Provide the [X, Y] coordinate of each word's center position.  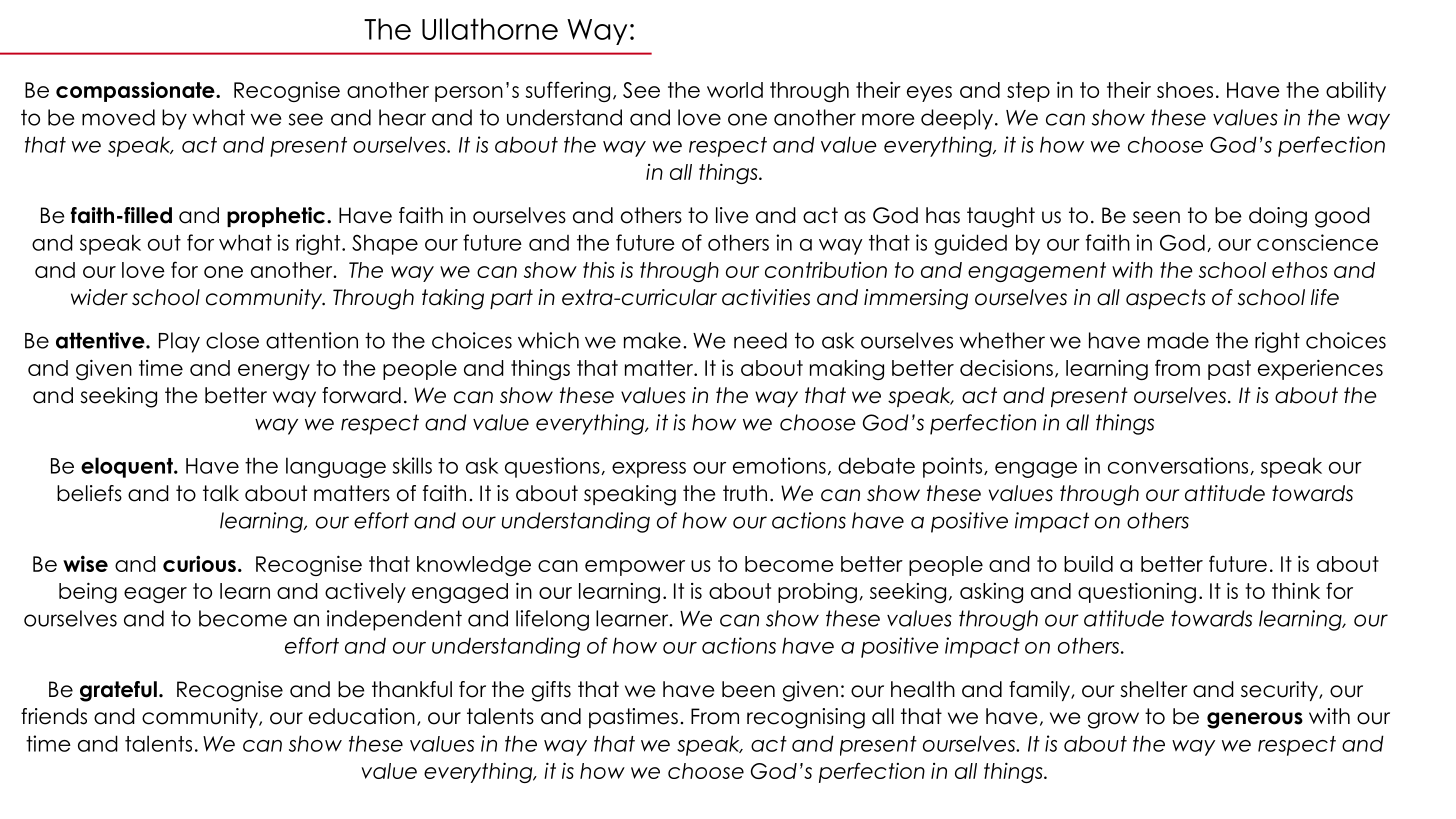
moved [118, 117]
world [735, 90]
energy [274, 372]
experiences [1320, 369]
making [847, 370]
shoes [1185, 90]
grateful [118, 691]
